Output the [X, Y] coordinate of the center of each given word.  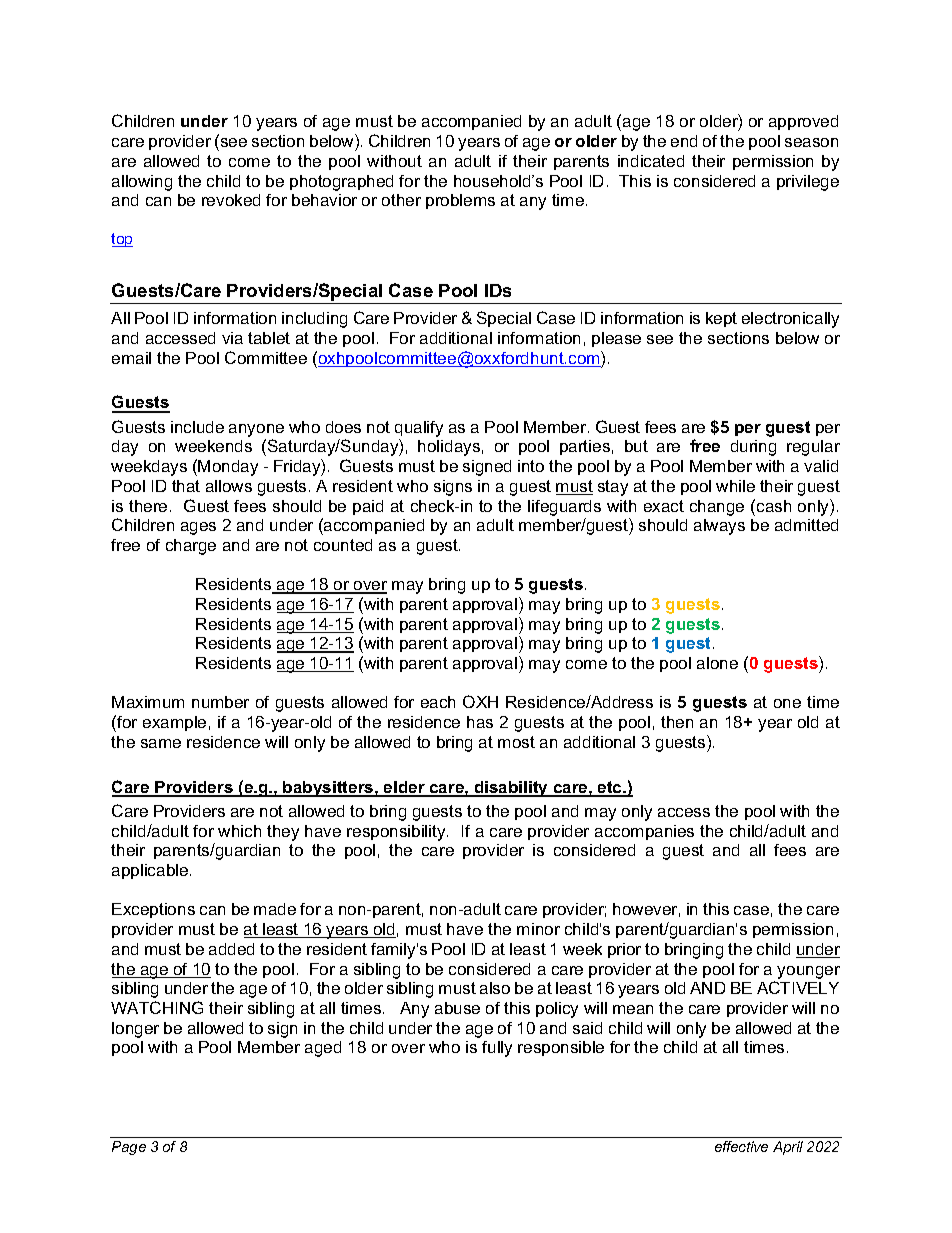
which [239, 831]
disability [511, 789]
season [811, 142]
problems [460, 201]
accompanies [644, 832]
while [735, 486]
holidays [449, 448]
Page [129, 1148]
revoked [231, 200]
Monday [228, 468]
